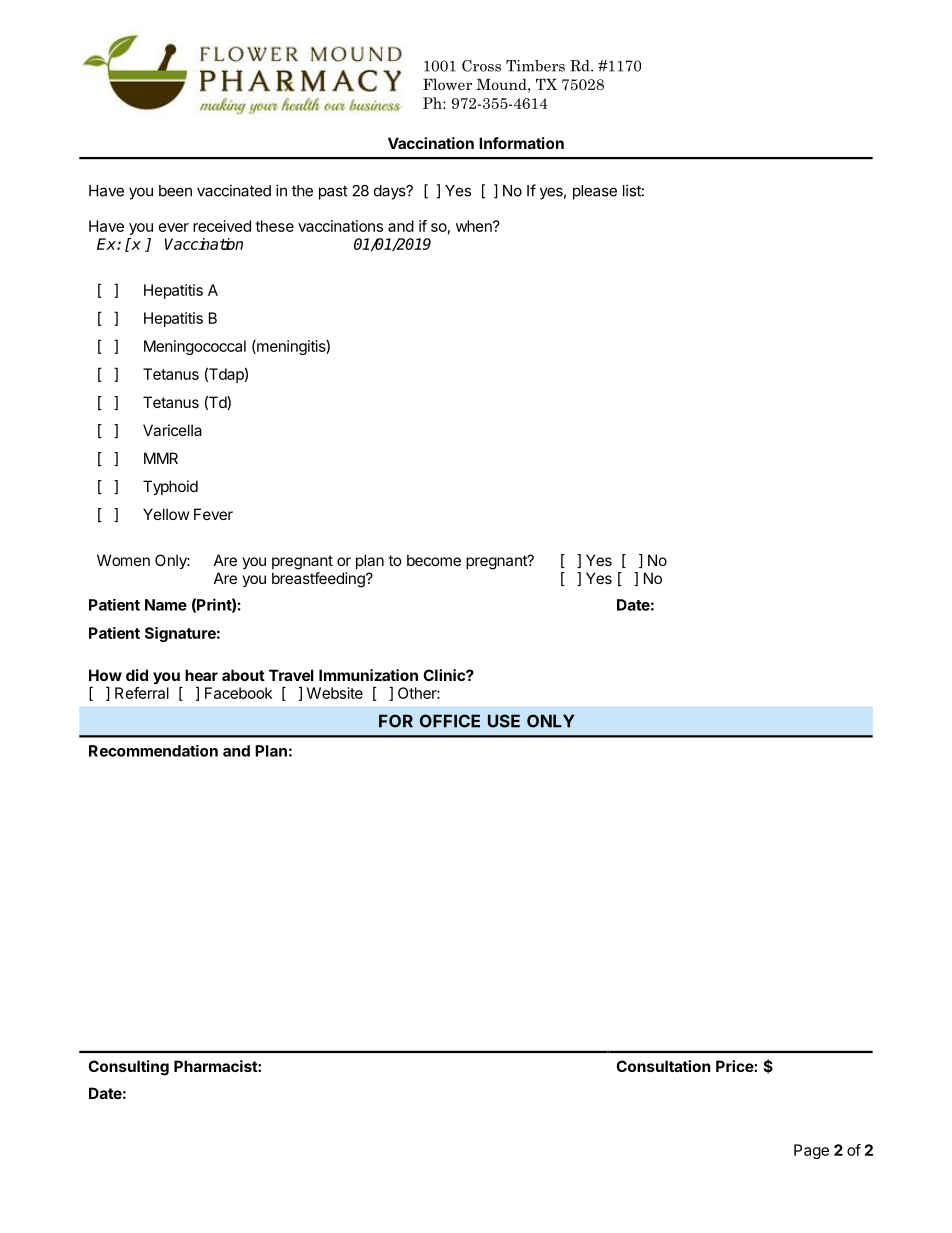 The height and width of the page is (1233, 952). I want to click on please, so click(595, 192).
